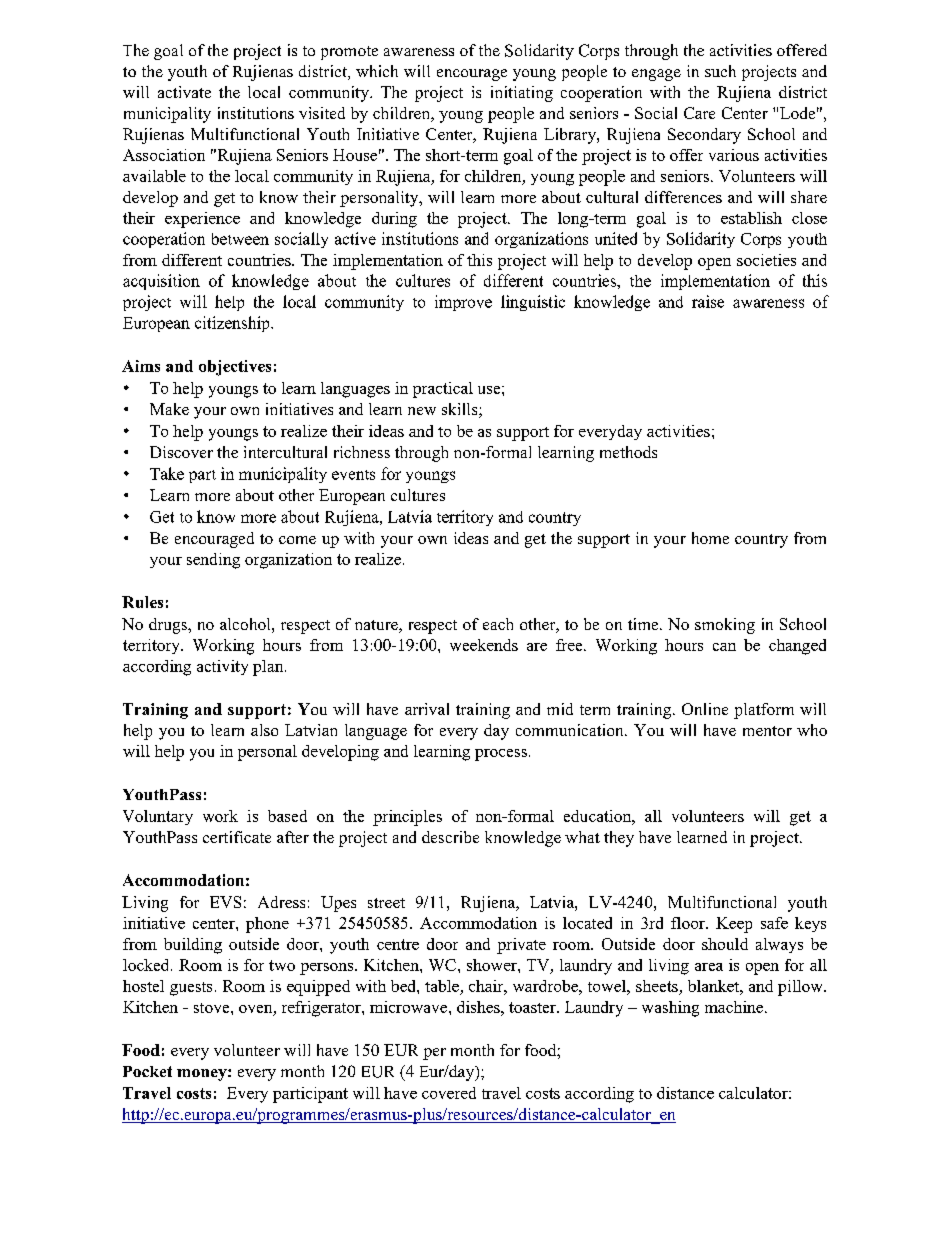 Image resolution: width=952 pixels, height=1233 pixels. I want to click on skills, so click(461, 410).
